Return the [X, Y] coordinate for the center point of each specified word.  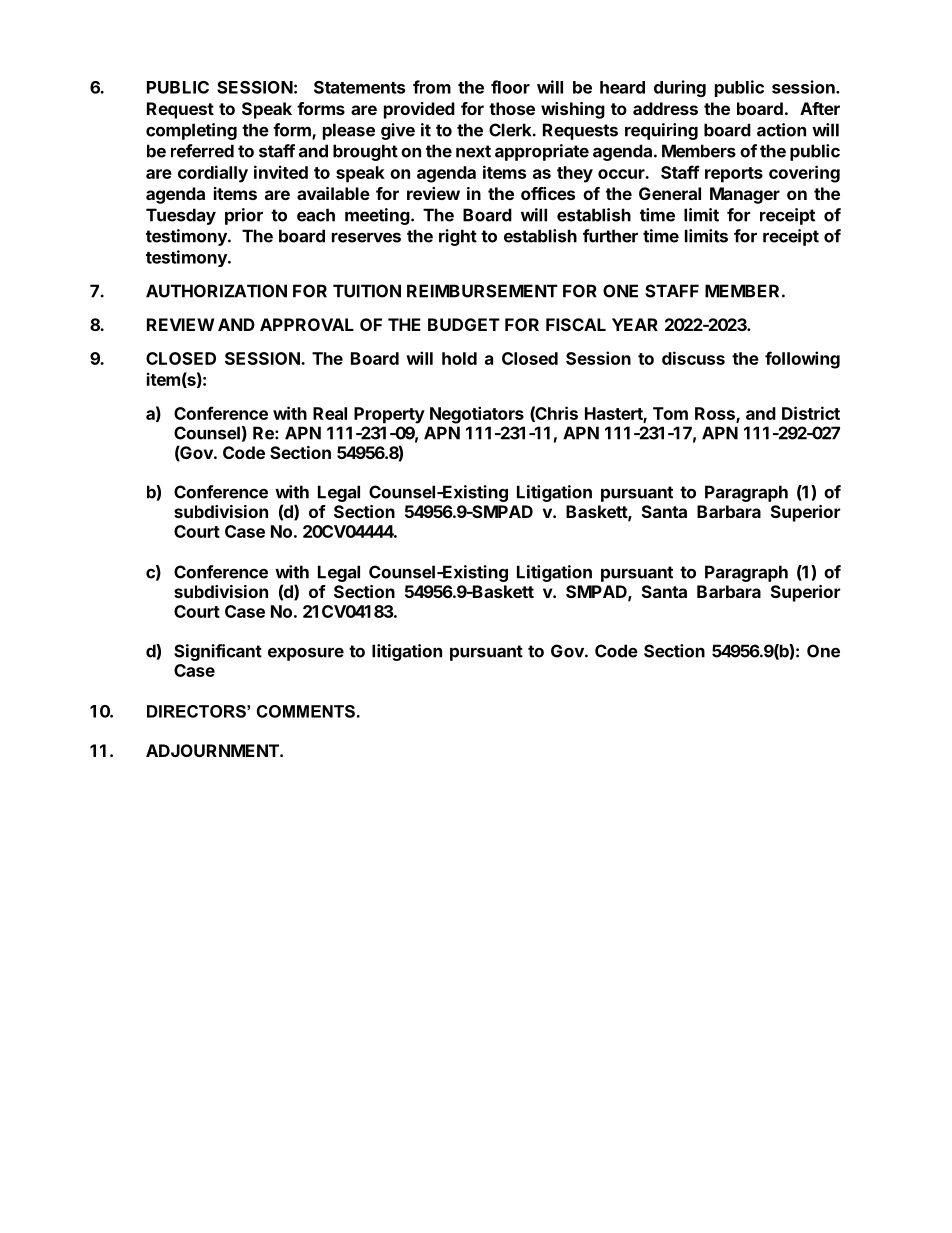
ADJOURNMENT [213, 750]
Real [330, 413]
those [512, 108]
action [781, 130]
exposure [306, 654]
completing [191, 131]
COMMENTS [306, 711]
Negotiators [477, 415]
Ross [716, 414]
